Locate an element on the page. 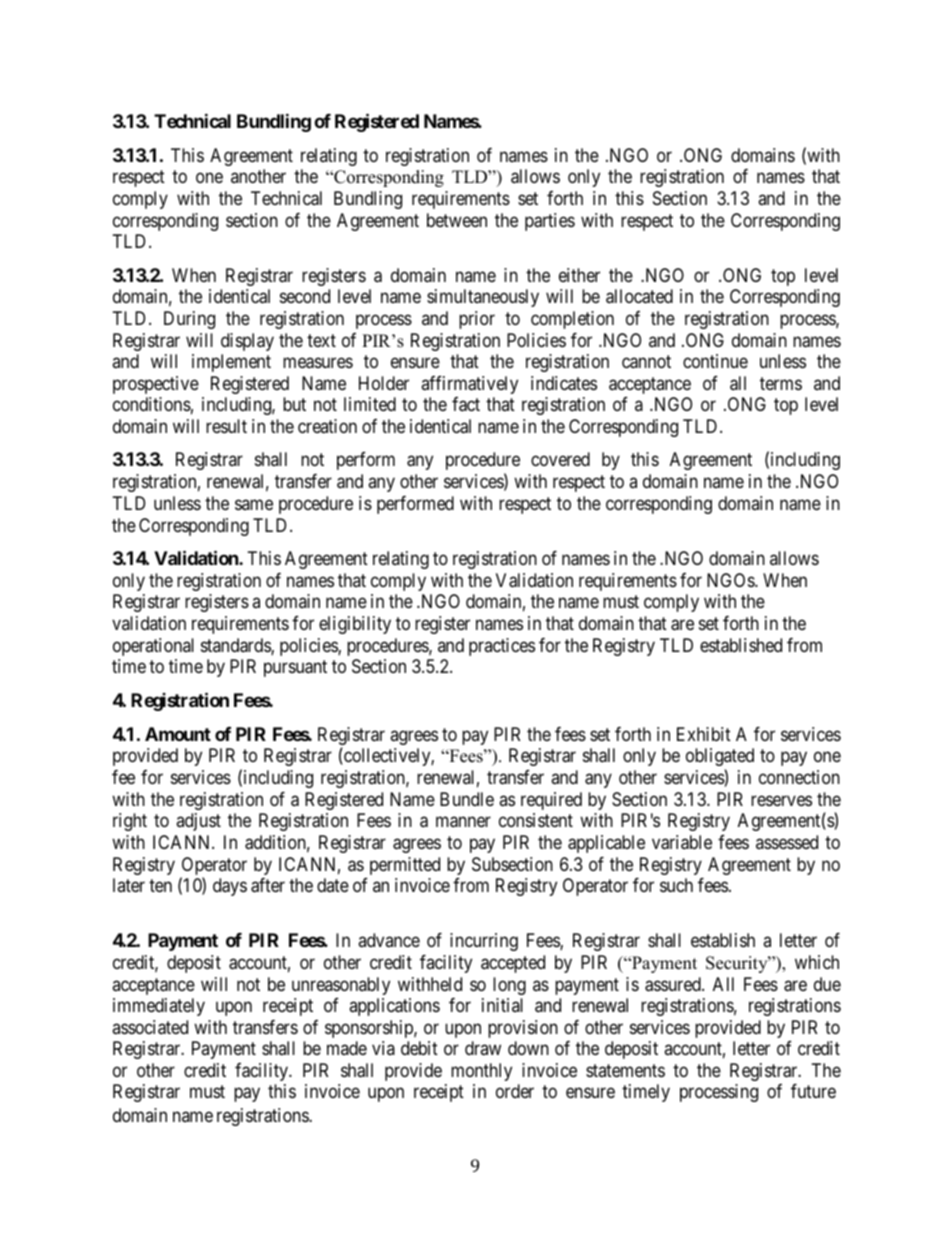 The image size is (952, 1233). between is located at coordinates (457, 220).
